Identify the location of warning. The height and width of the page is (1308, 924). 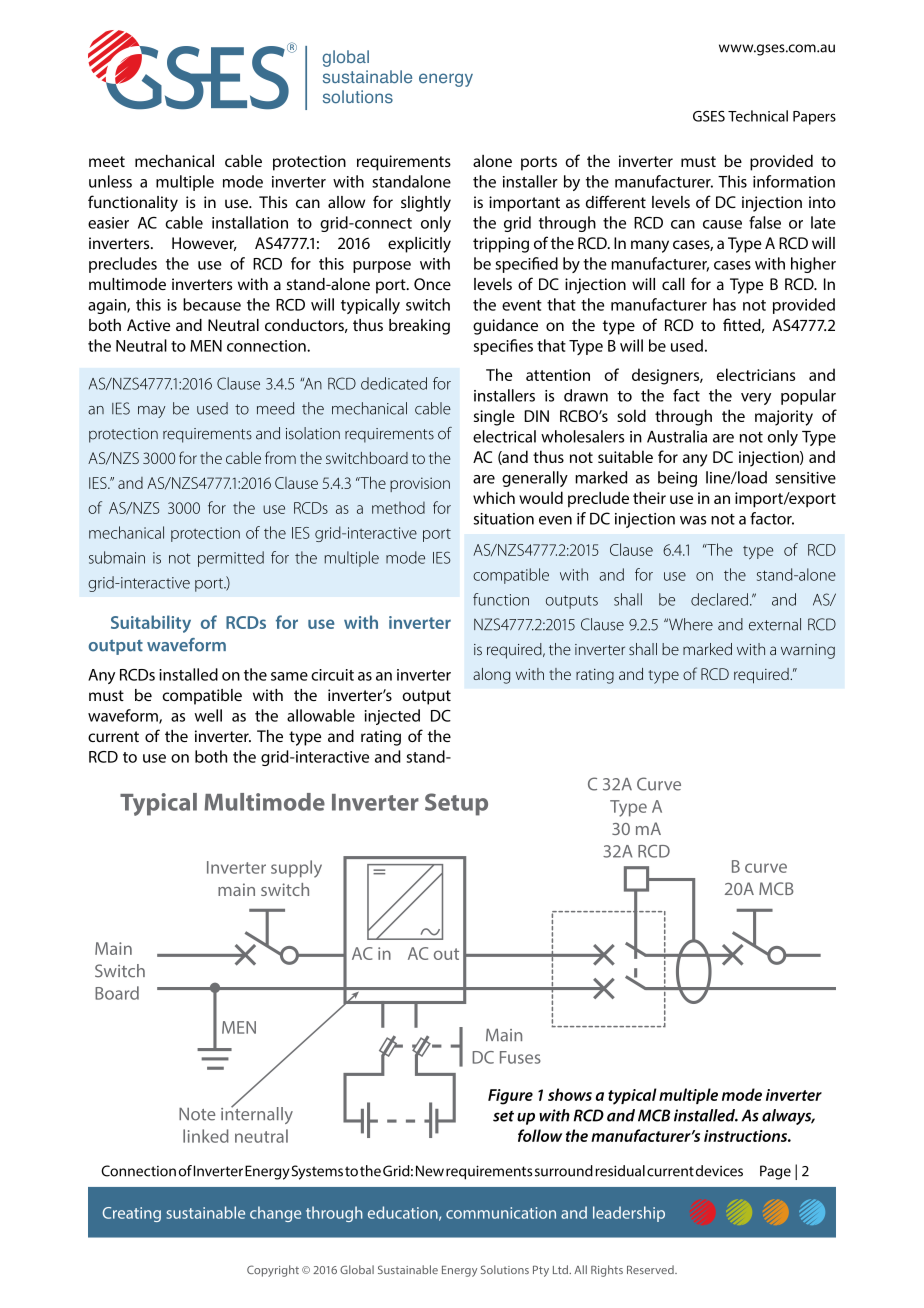
(808, 651).
